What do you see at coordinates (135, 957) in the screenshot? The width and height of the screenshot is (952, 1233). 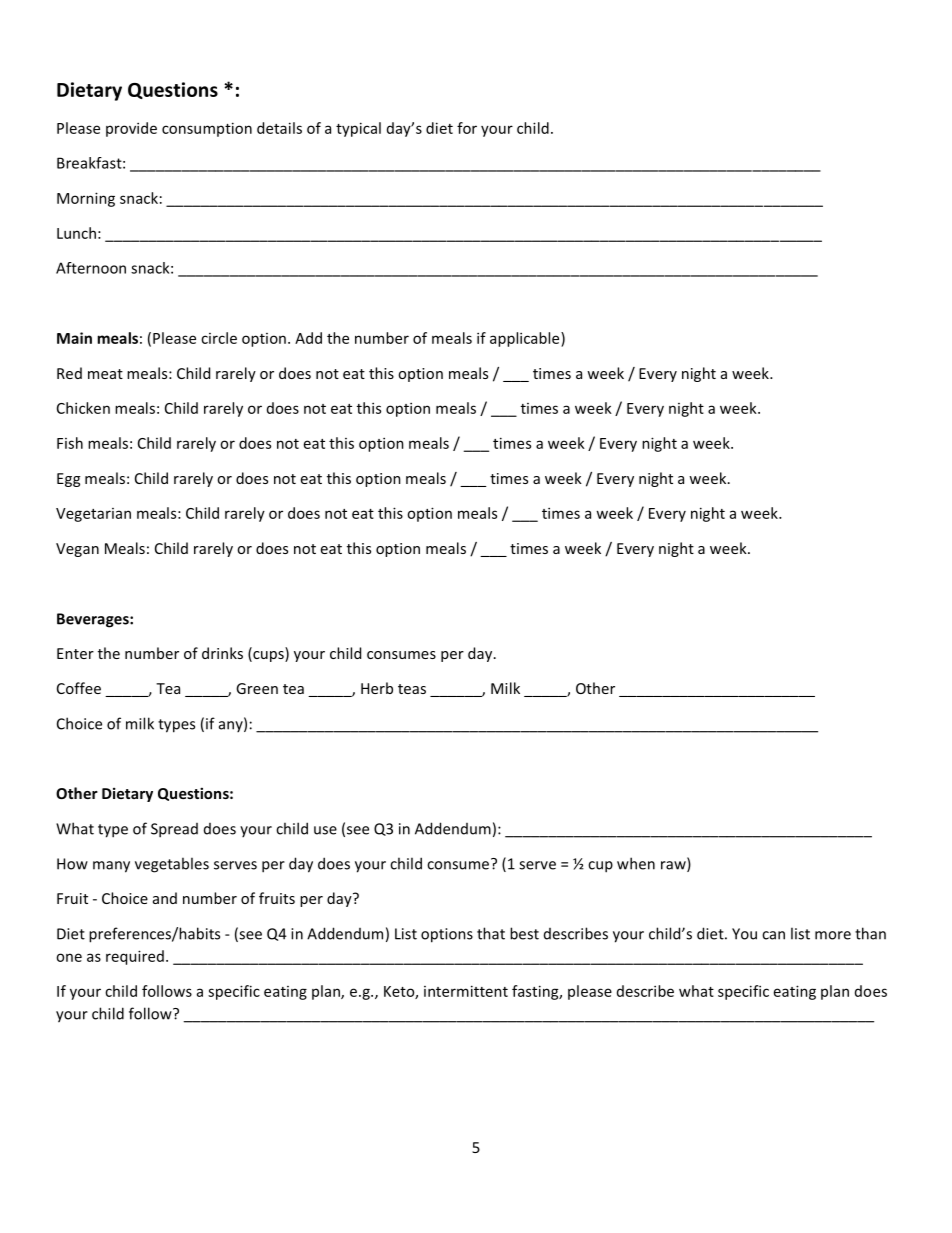 I see `required` at bounding box center [135, 957].
